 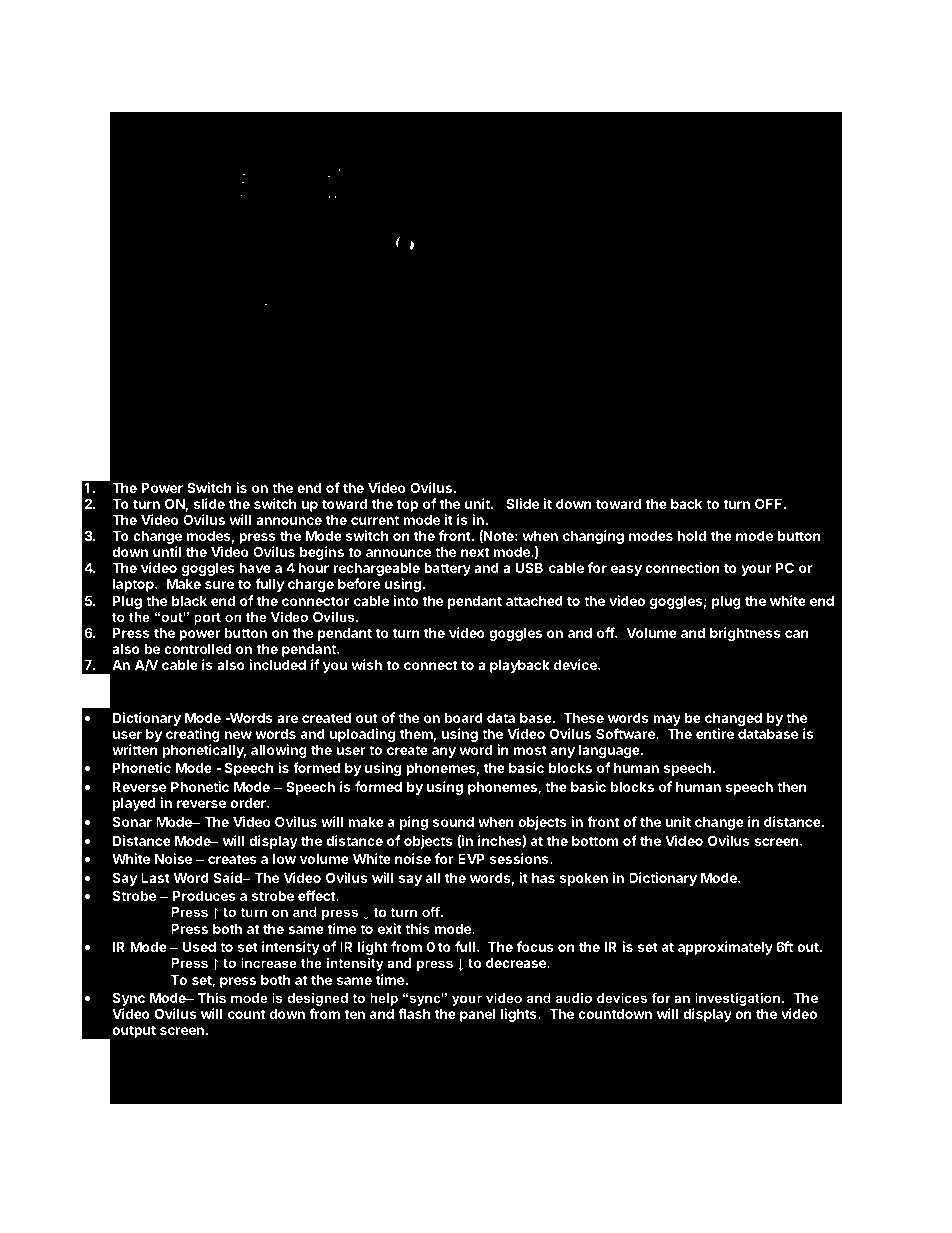 What do you see at coordinates (737, 1001) in the screenshot?
I see `investigation` at bounding box center [737, 1001].
